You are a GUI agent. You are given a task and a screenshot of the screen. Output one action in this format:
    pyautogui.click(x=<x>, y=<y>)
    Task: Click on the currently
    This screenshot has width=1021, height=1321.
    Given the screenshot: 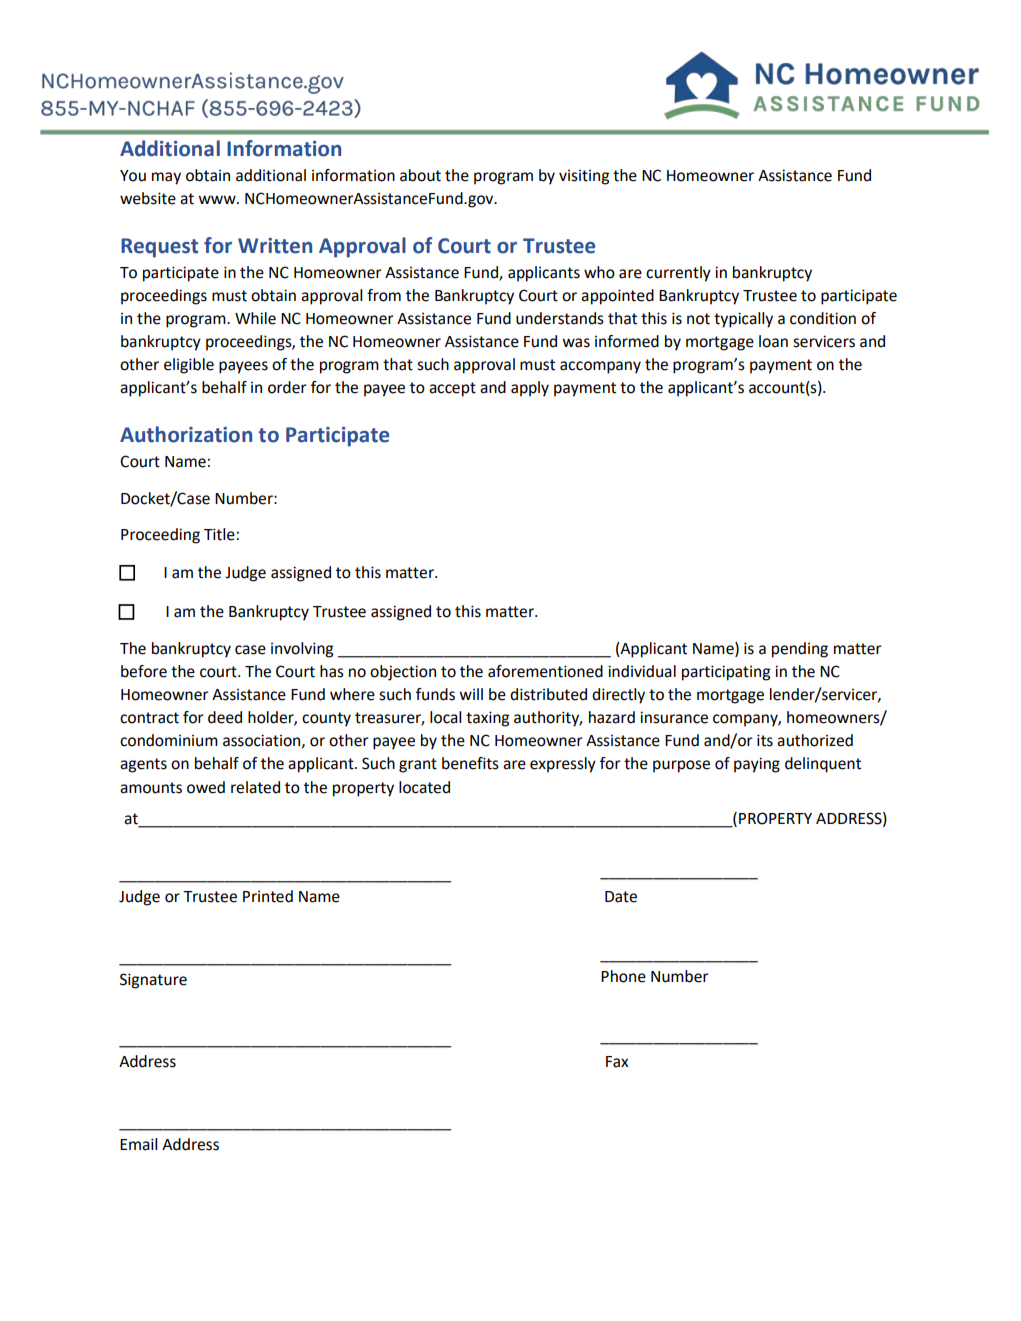 What is the action you would take?
    pyautogui.click(x=678, y=274)
